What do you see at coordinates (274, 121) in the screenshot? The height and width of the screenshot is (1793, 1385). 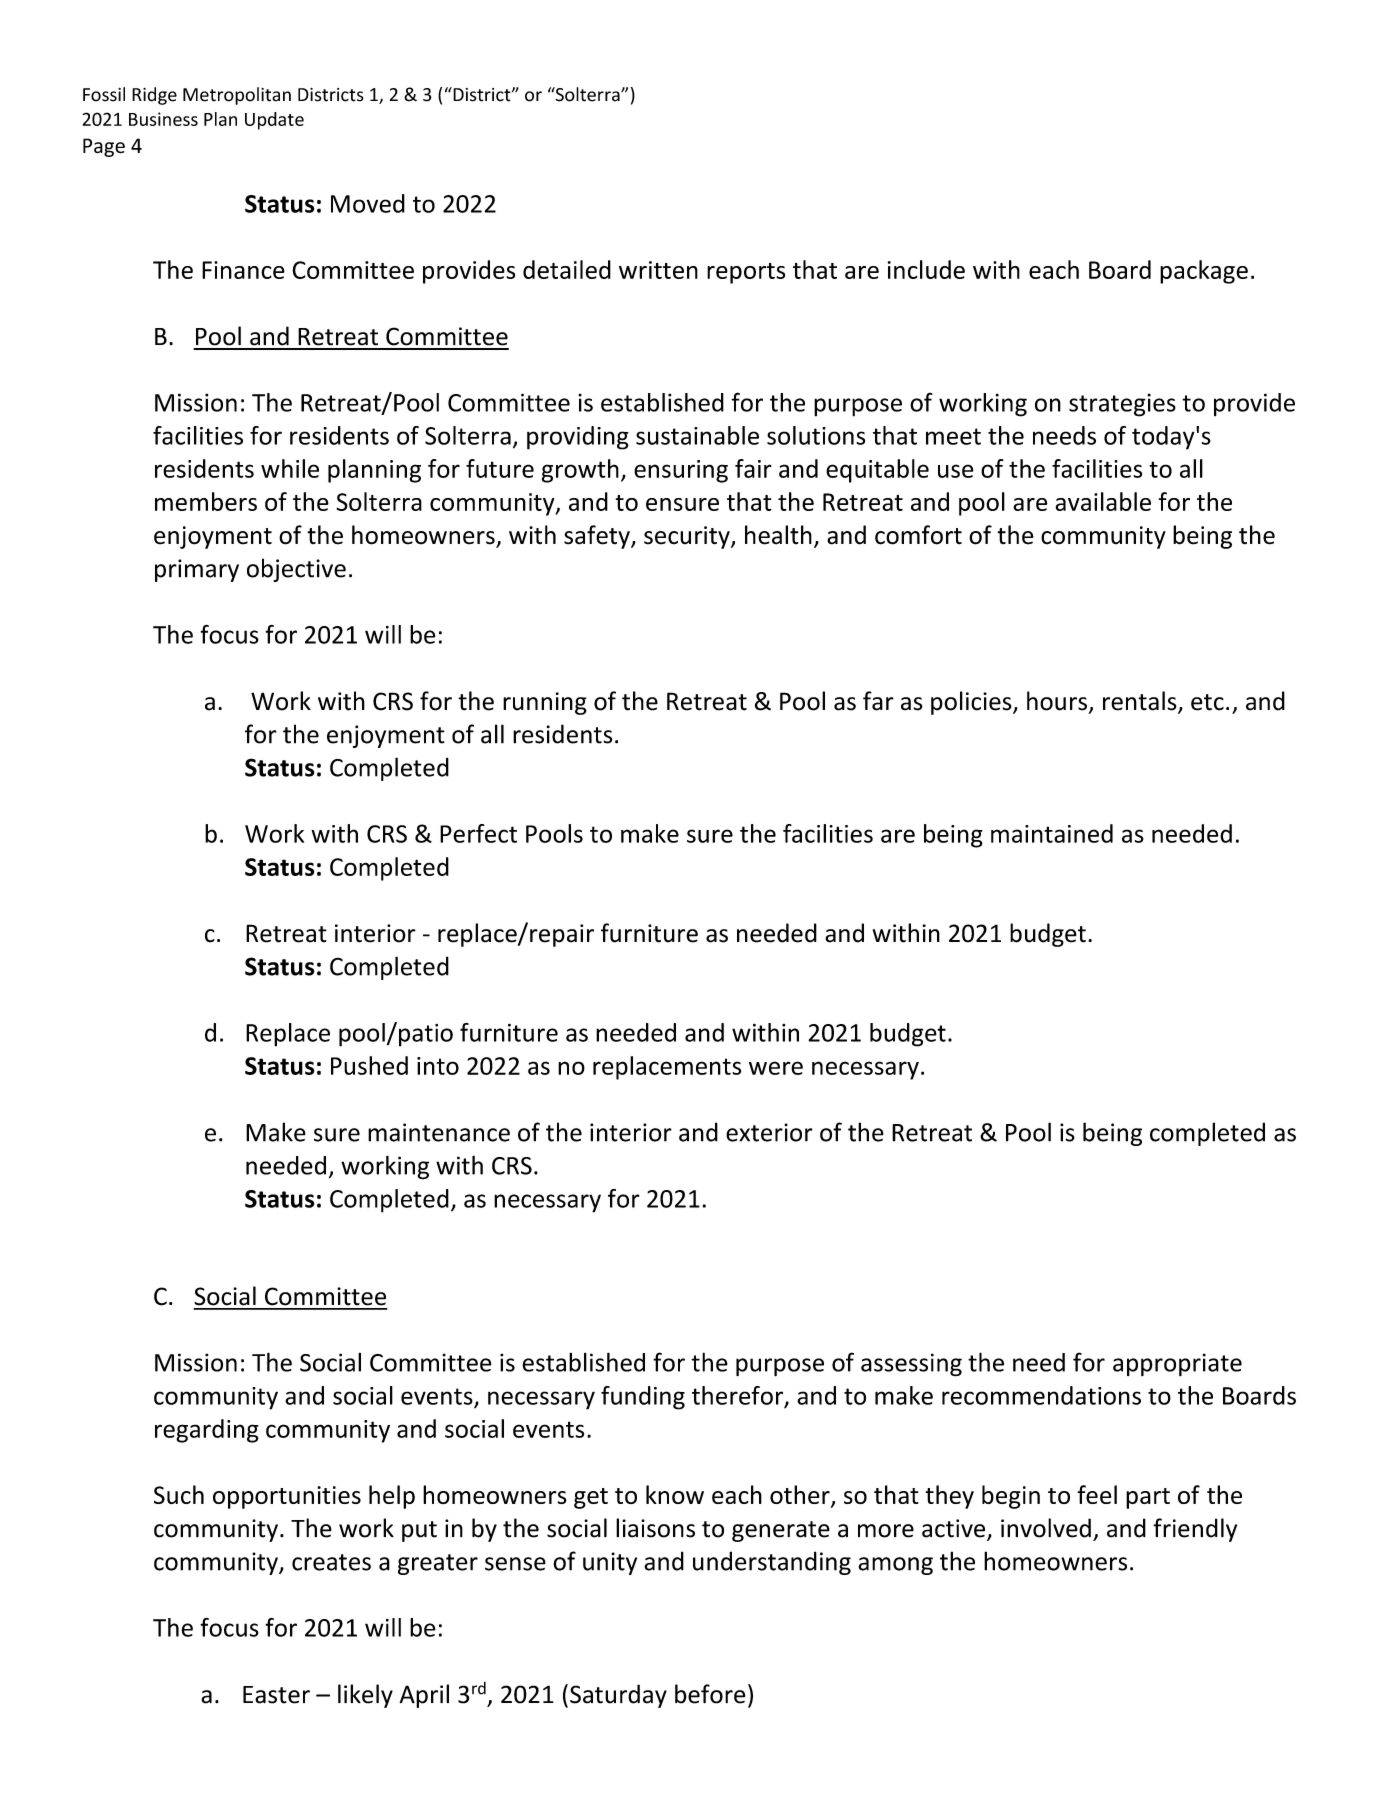 I see `Update` at bounding box center [274, 121].
